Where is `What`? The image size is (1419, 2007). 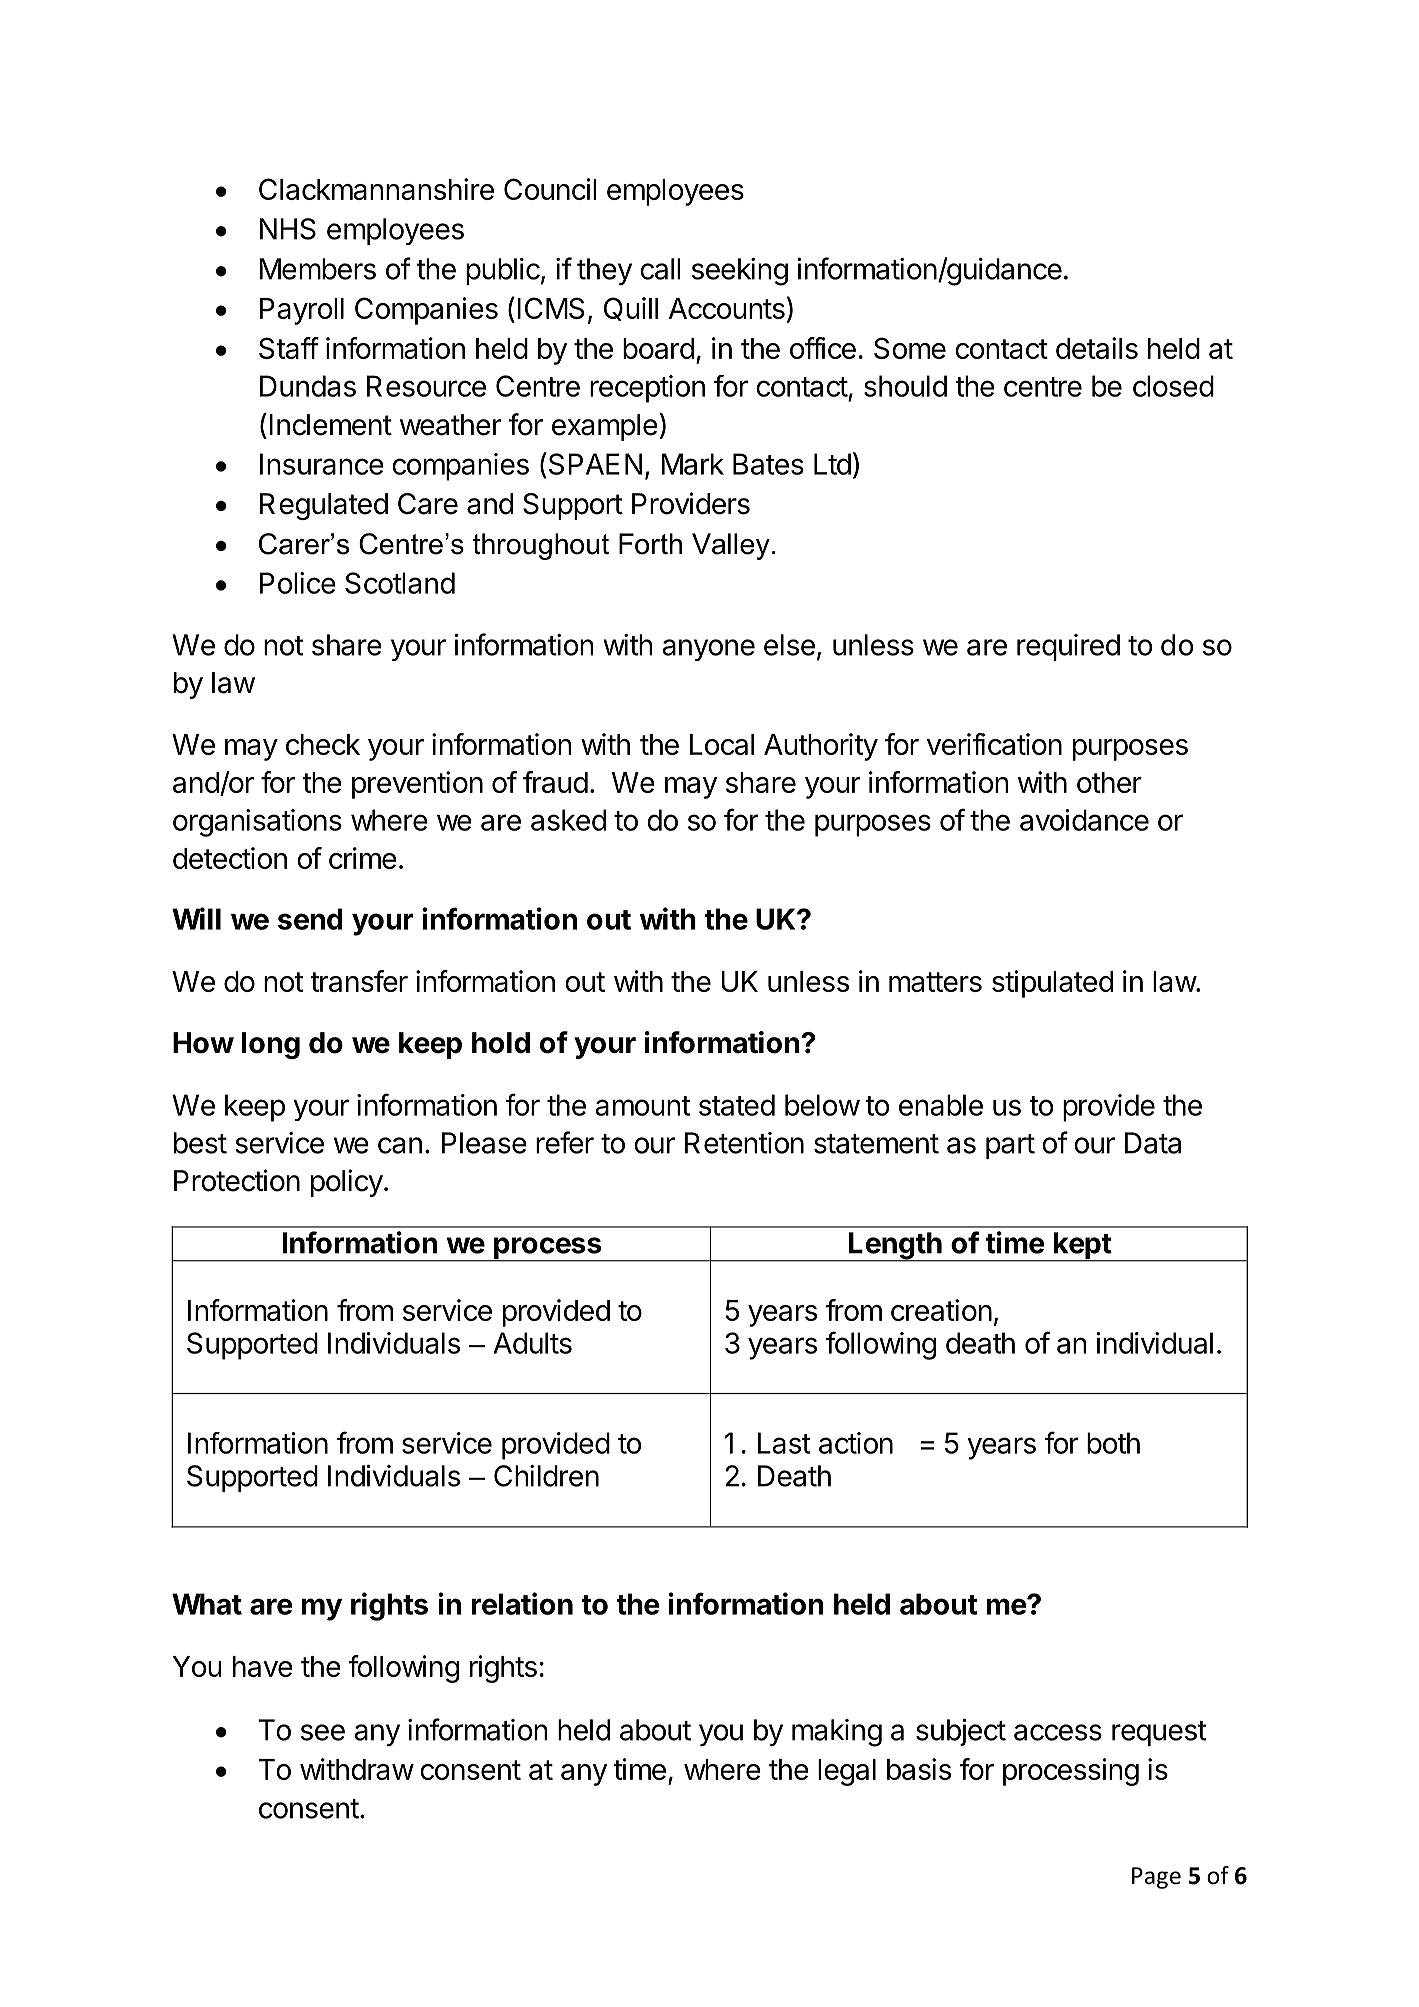
What is located at coordinates (207, 1604).
